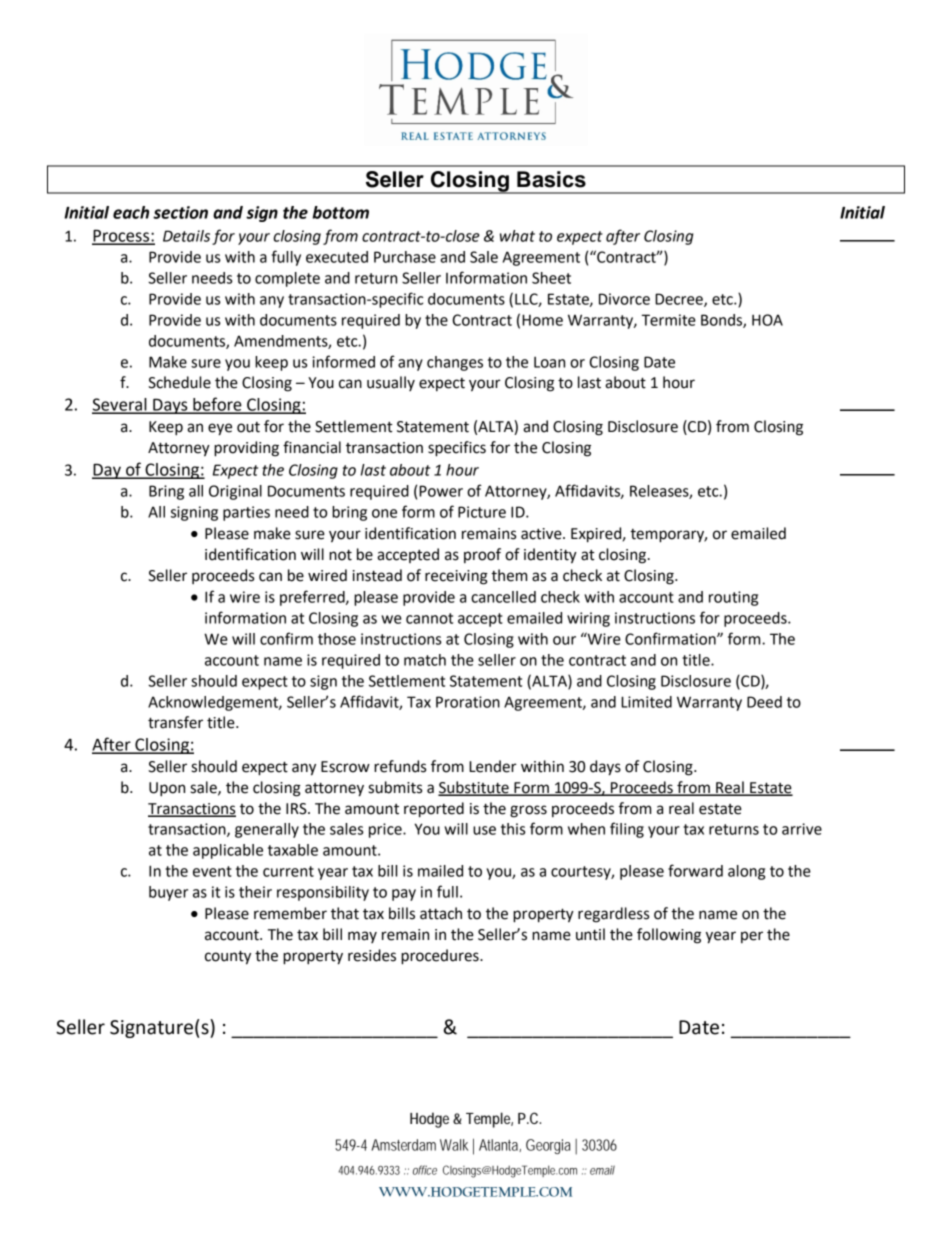  I want to click on county, so click(228, 957).
